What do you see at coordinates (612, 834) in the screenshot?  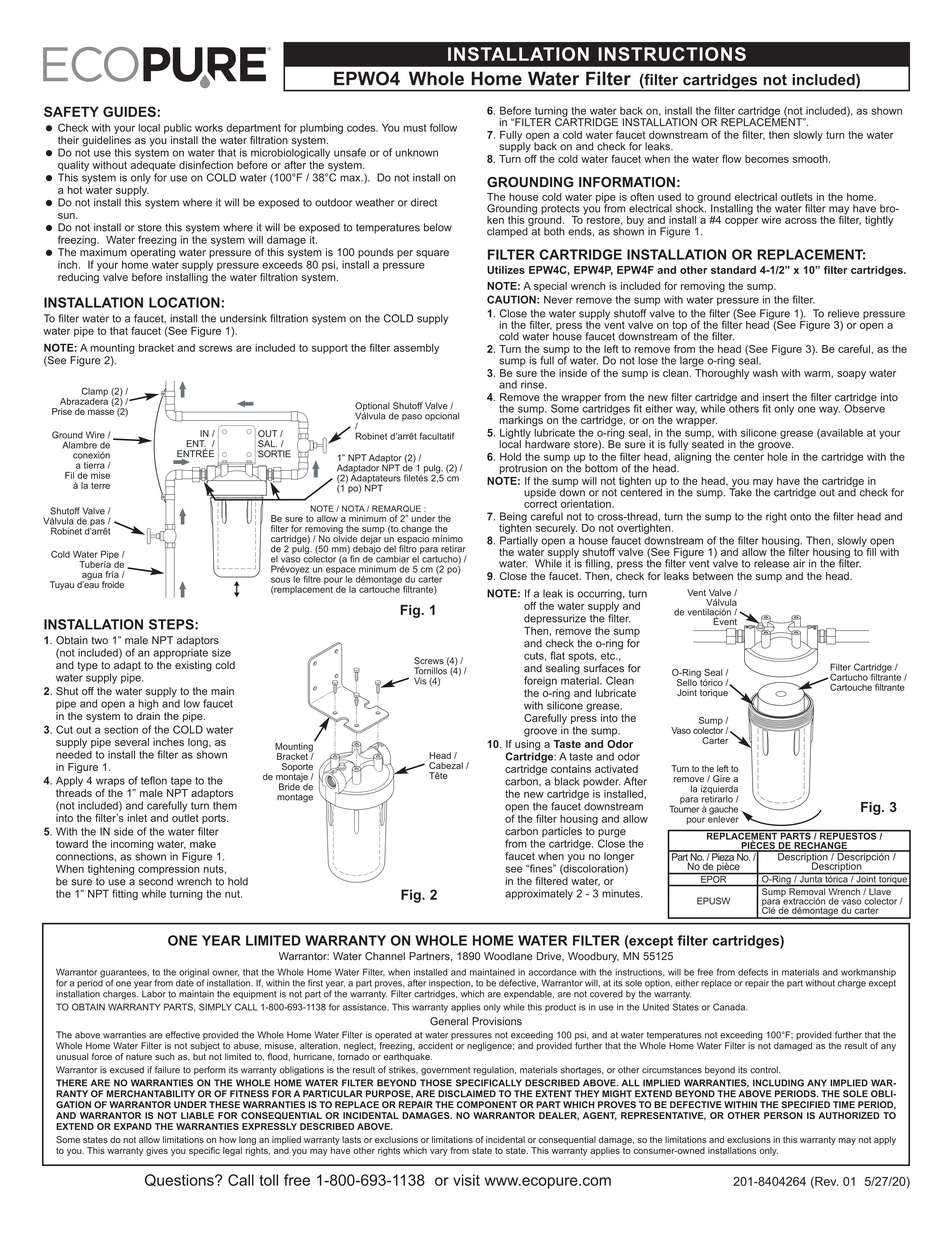 I see `purge` at bounding box center [612, 834].
